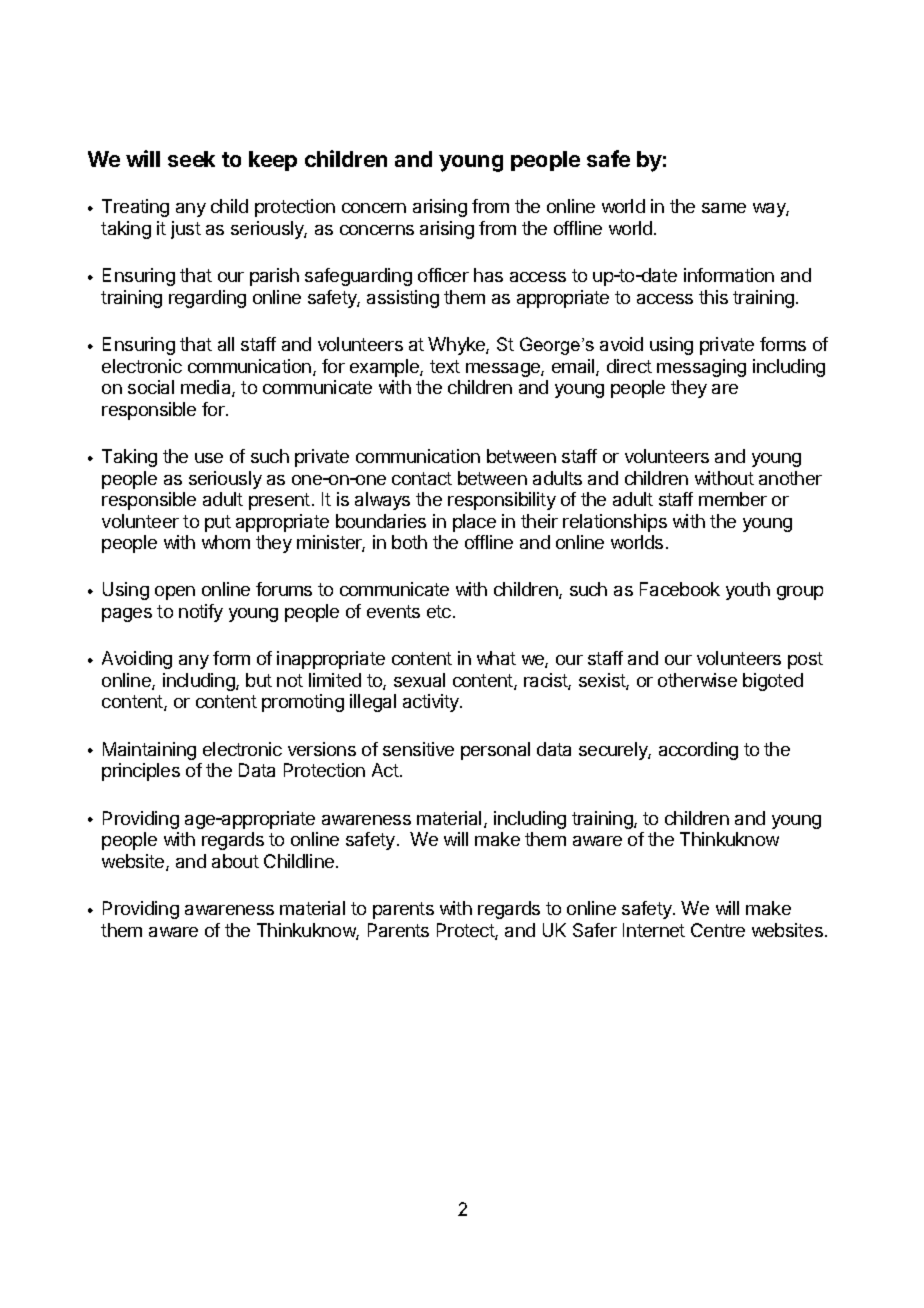 The height and width of the image is (1308, 924). Describe the element at coordinates (654, 930) in the image. I see `Internet` at that location.
